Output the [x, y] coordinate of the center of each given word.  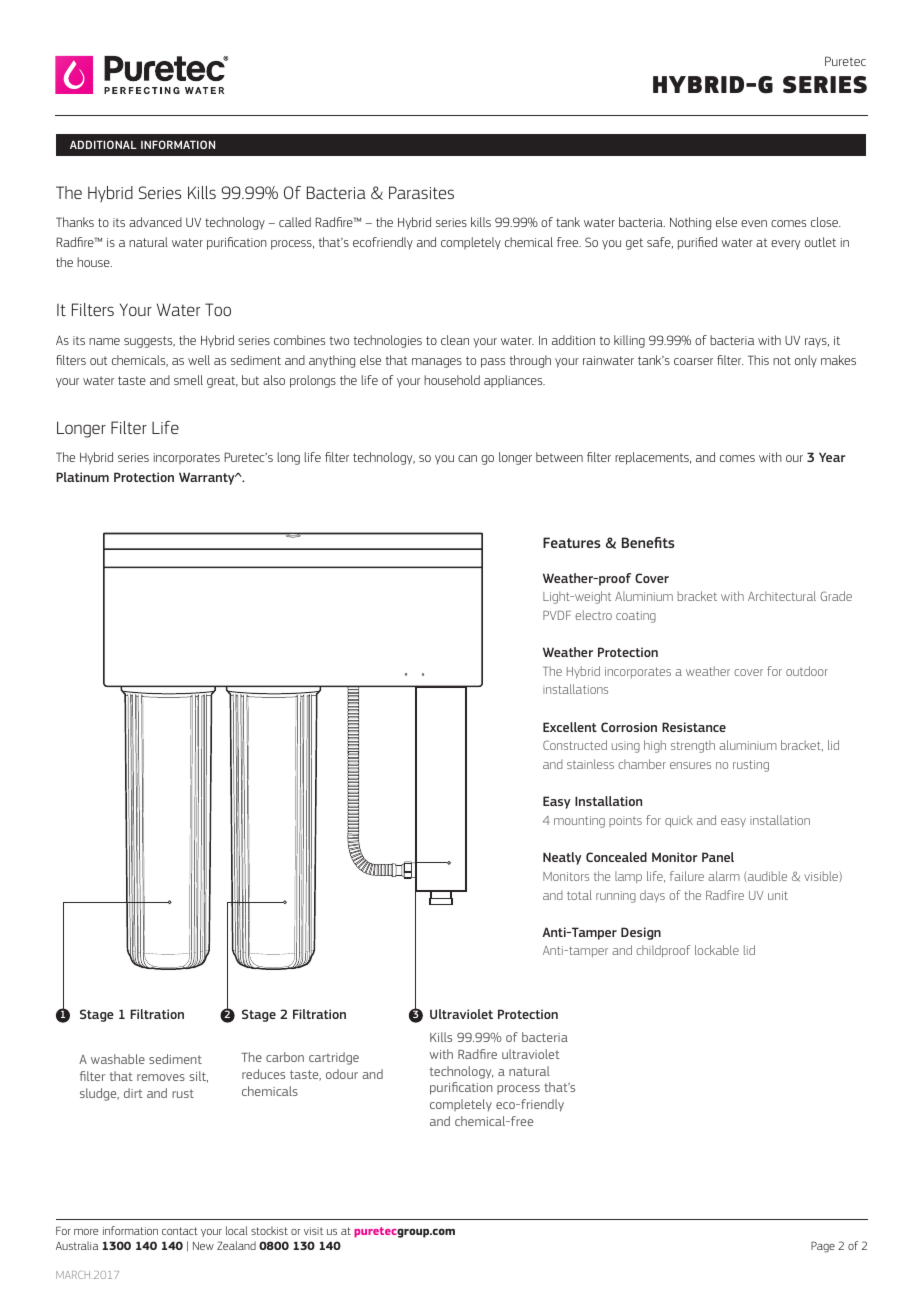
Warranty [208, 478]
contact [180, 1231]
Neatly [562, 858]
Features [572, 542]
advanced [155, 222]
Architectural [782, 596]
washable [118, 1059]
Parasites [421, 192]
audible [766, 876]
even [754, 223]
